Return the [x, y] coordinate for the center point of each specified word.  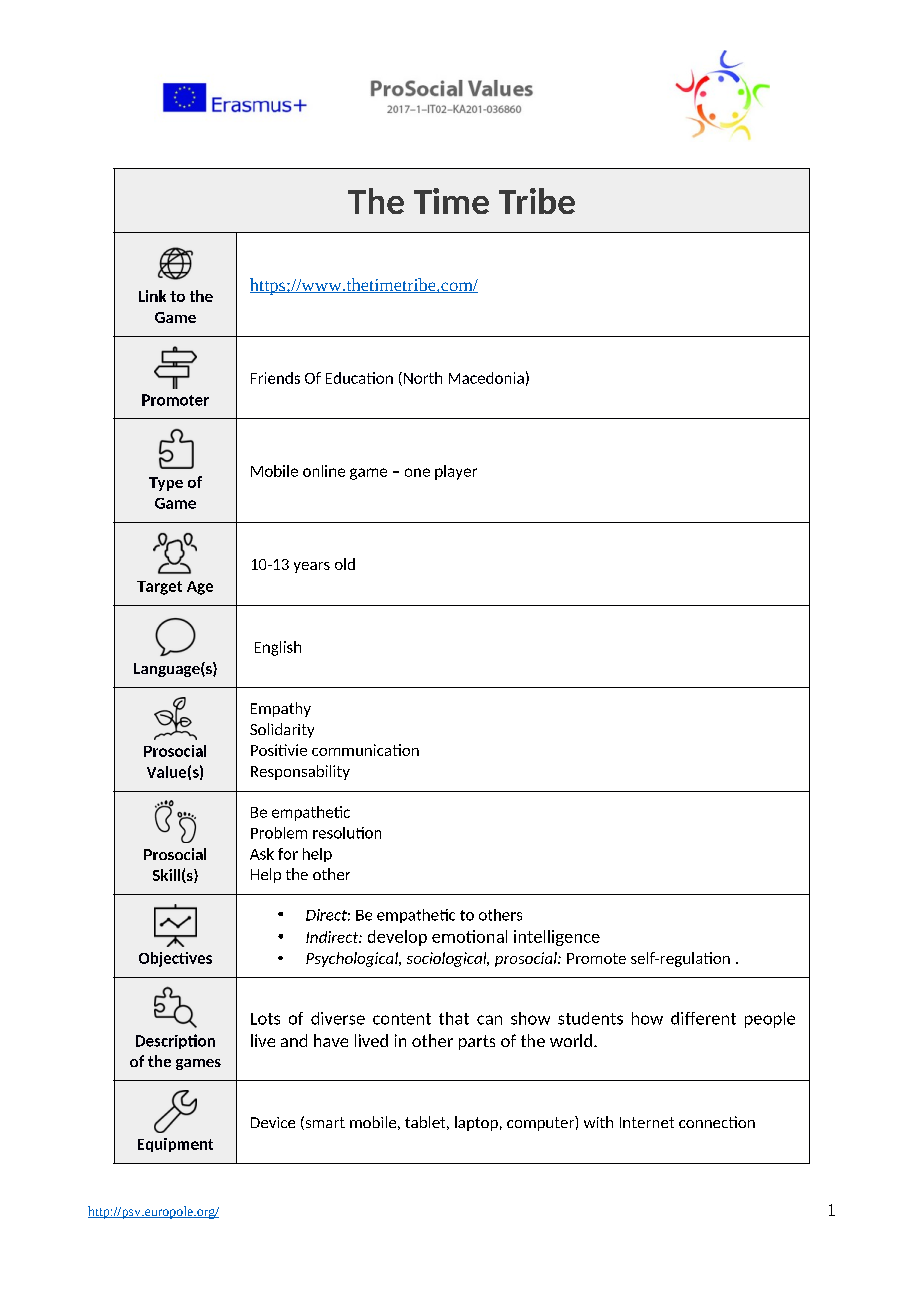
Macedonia [486, 378]
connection [717, 1122]
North [421, 379]
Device [273, 1122]
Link [152, 296]
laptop [476, 1123]
